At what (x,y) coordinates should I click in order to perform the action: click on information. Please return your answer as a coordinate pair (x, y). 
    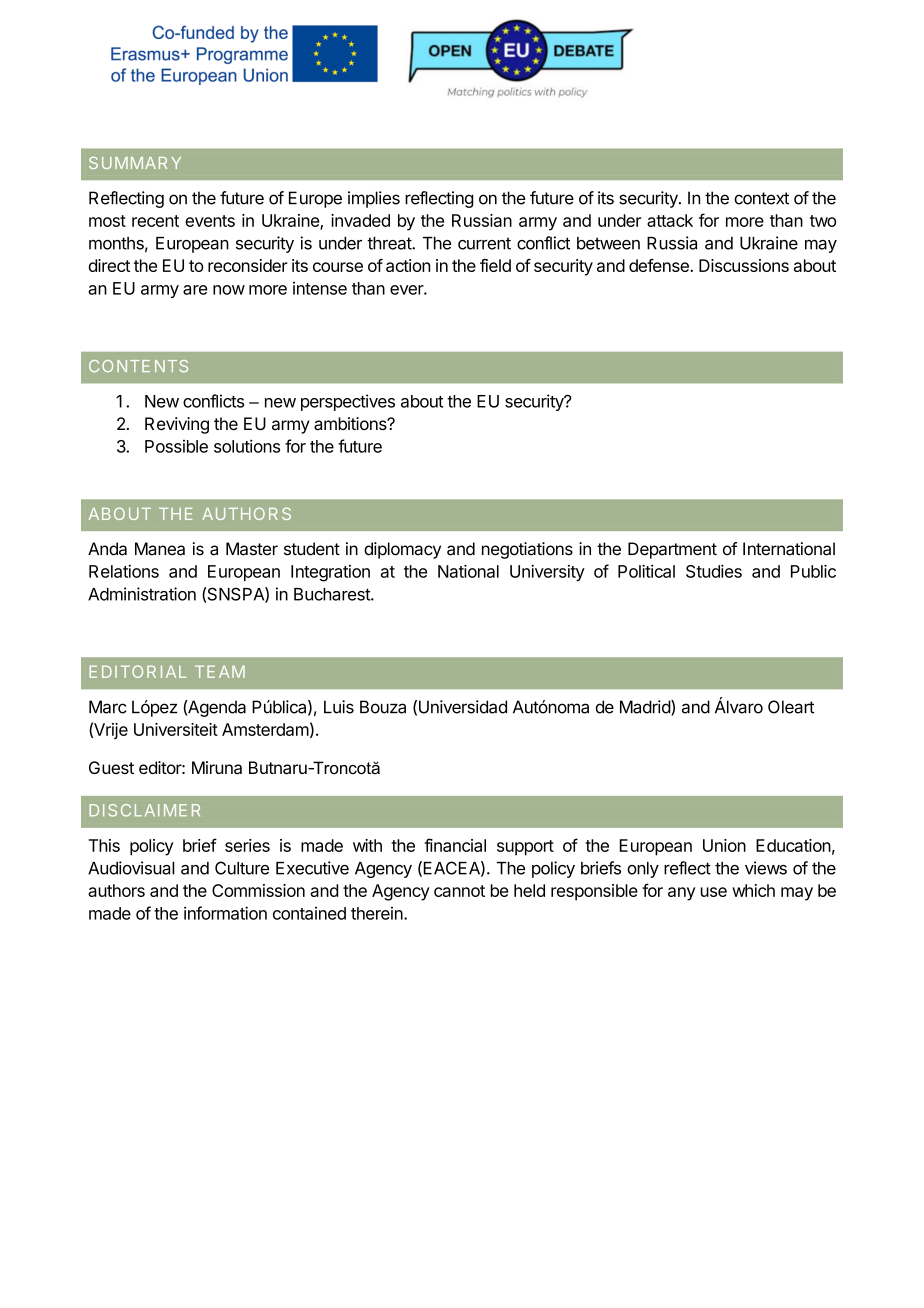
    Looking at the image, I should click on (225, 913).
